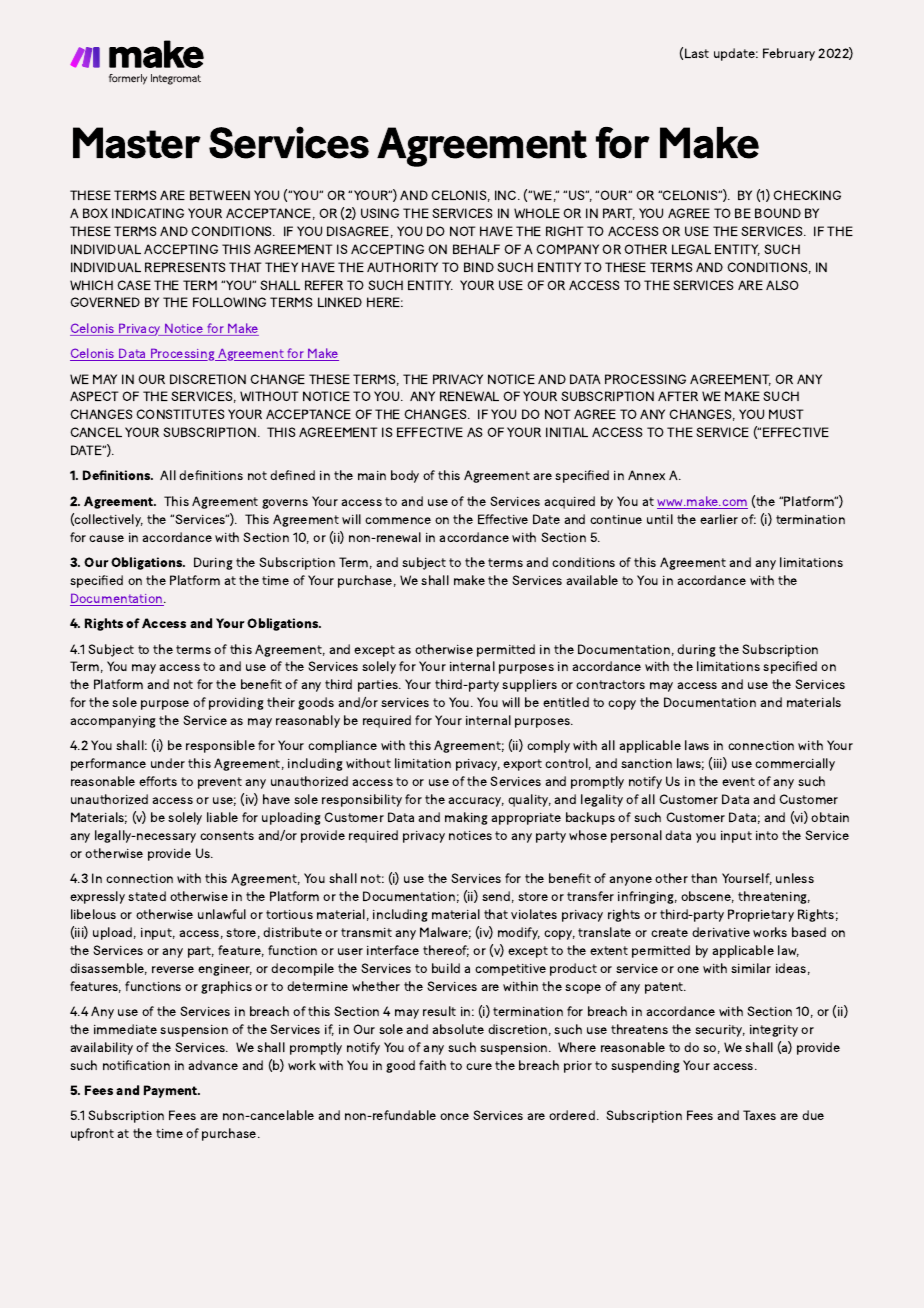  What do you see at coordinates (697, 53) in the screenshot?
I see `Last` at bounding box center [697, 53].
